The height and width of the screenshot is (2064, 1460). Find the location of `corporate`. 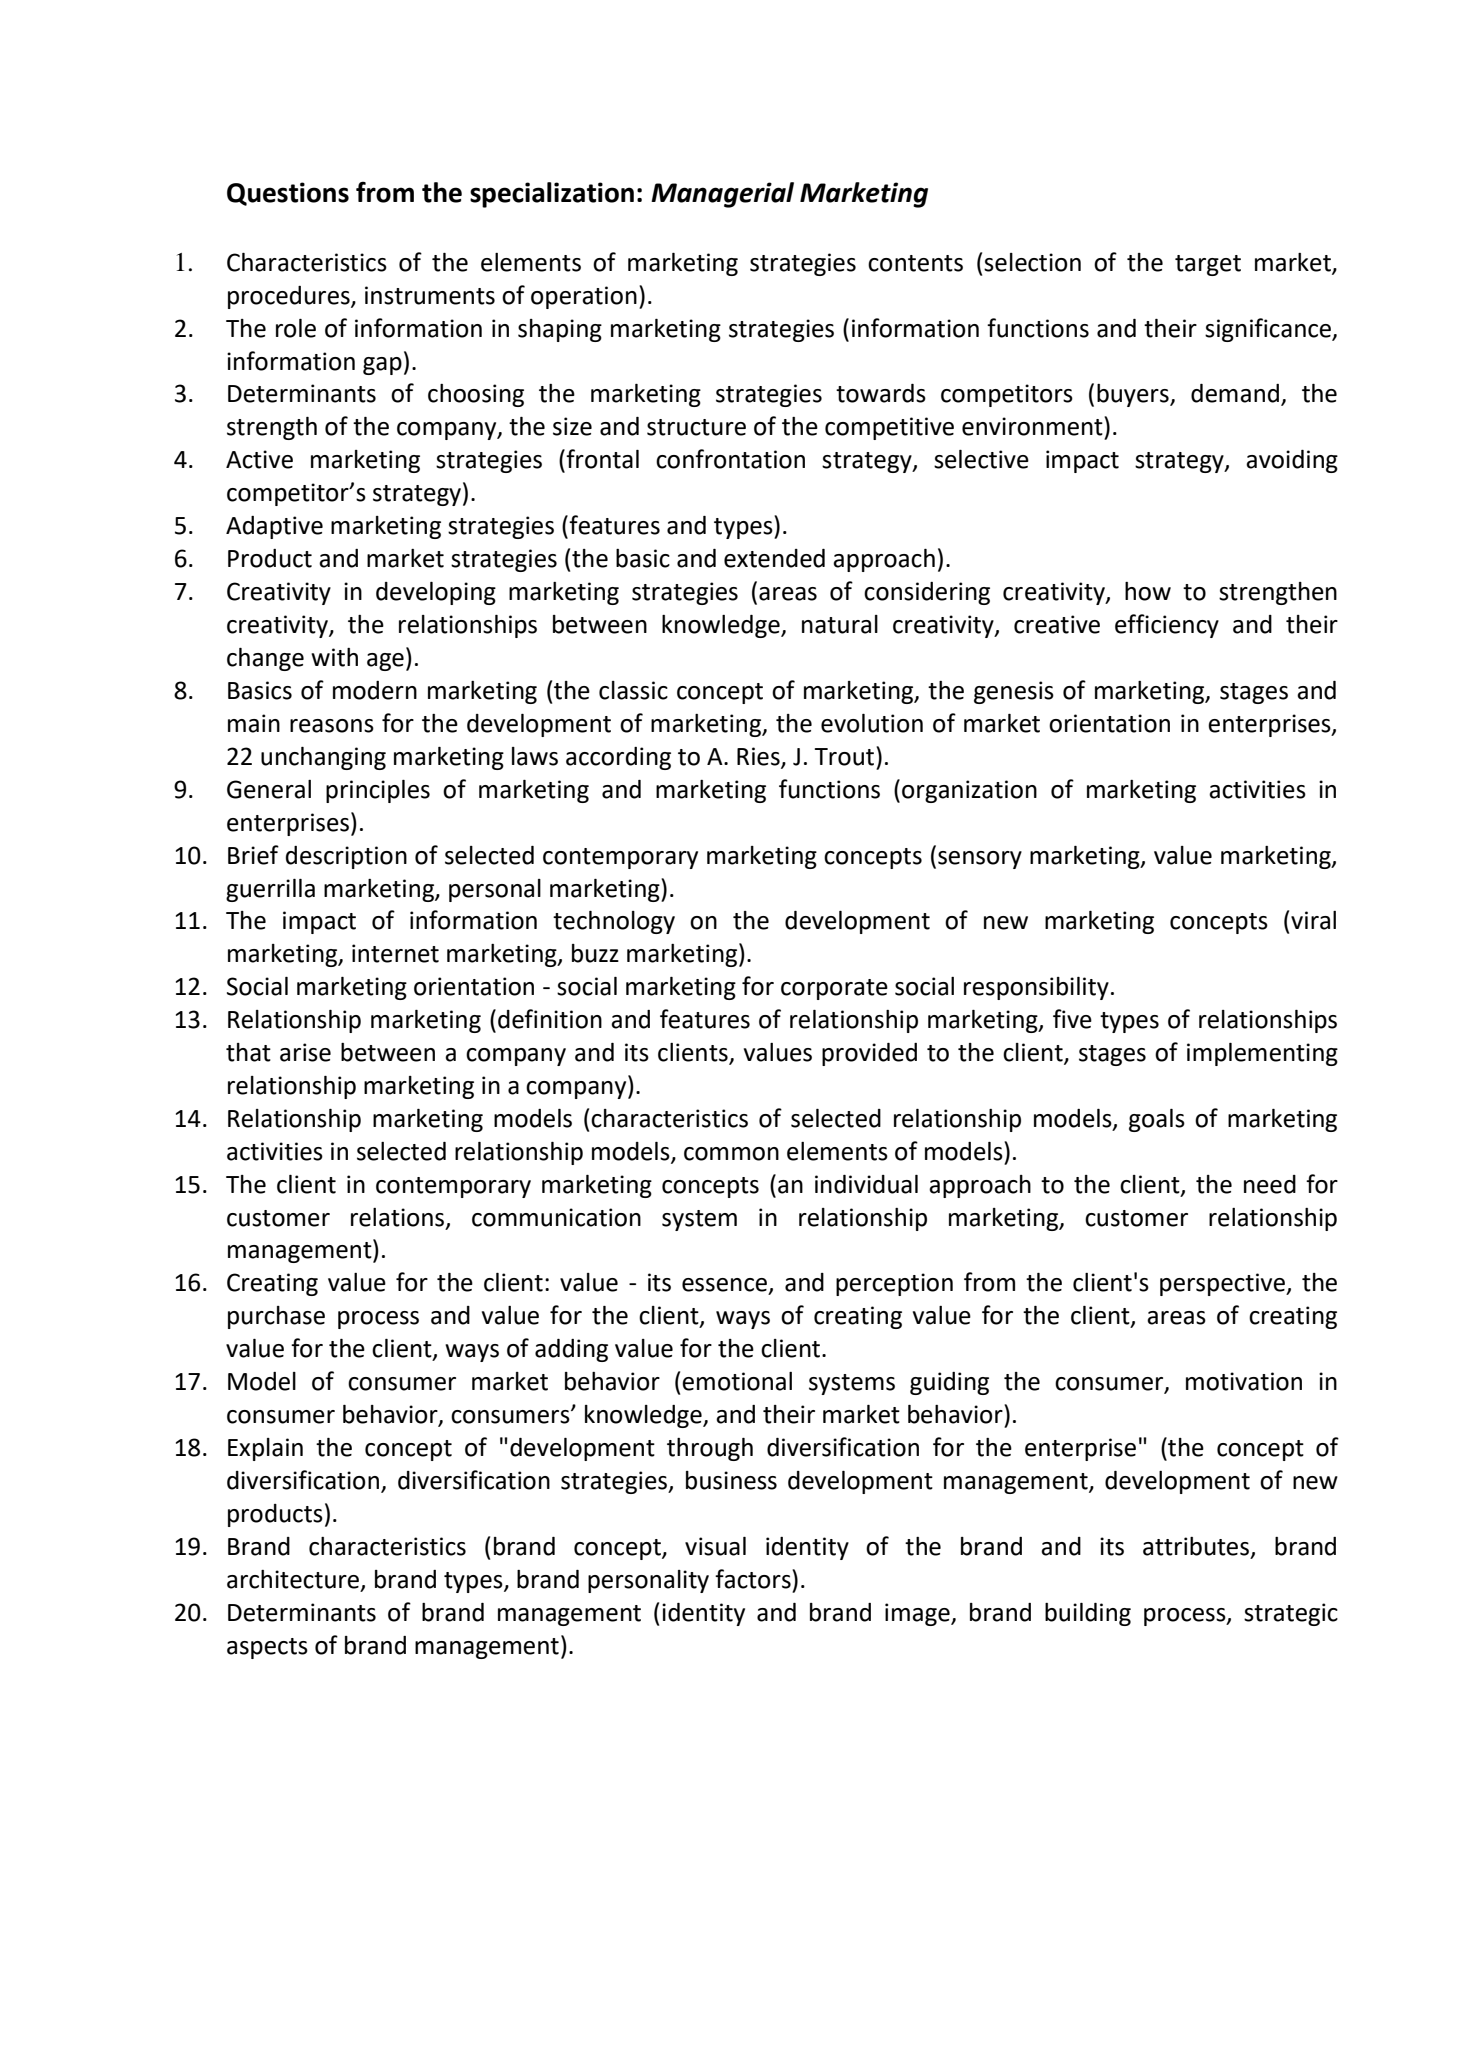

corporate is located at coordinates (834, 989).
